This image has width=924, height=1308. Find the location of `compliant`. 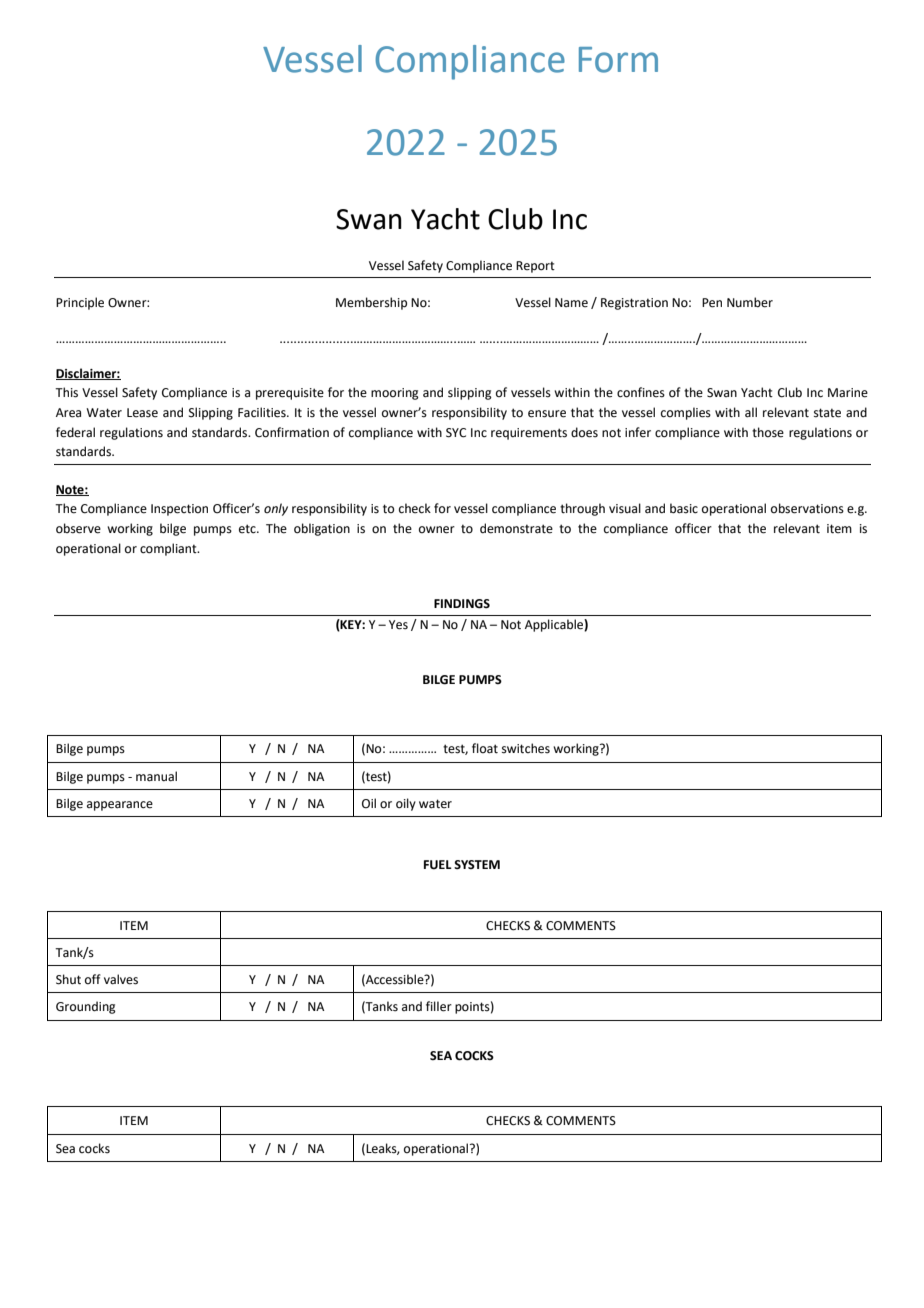

compliant is located at coordinates (169, 549).
